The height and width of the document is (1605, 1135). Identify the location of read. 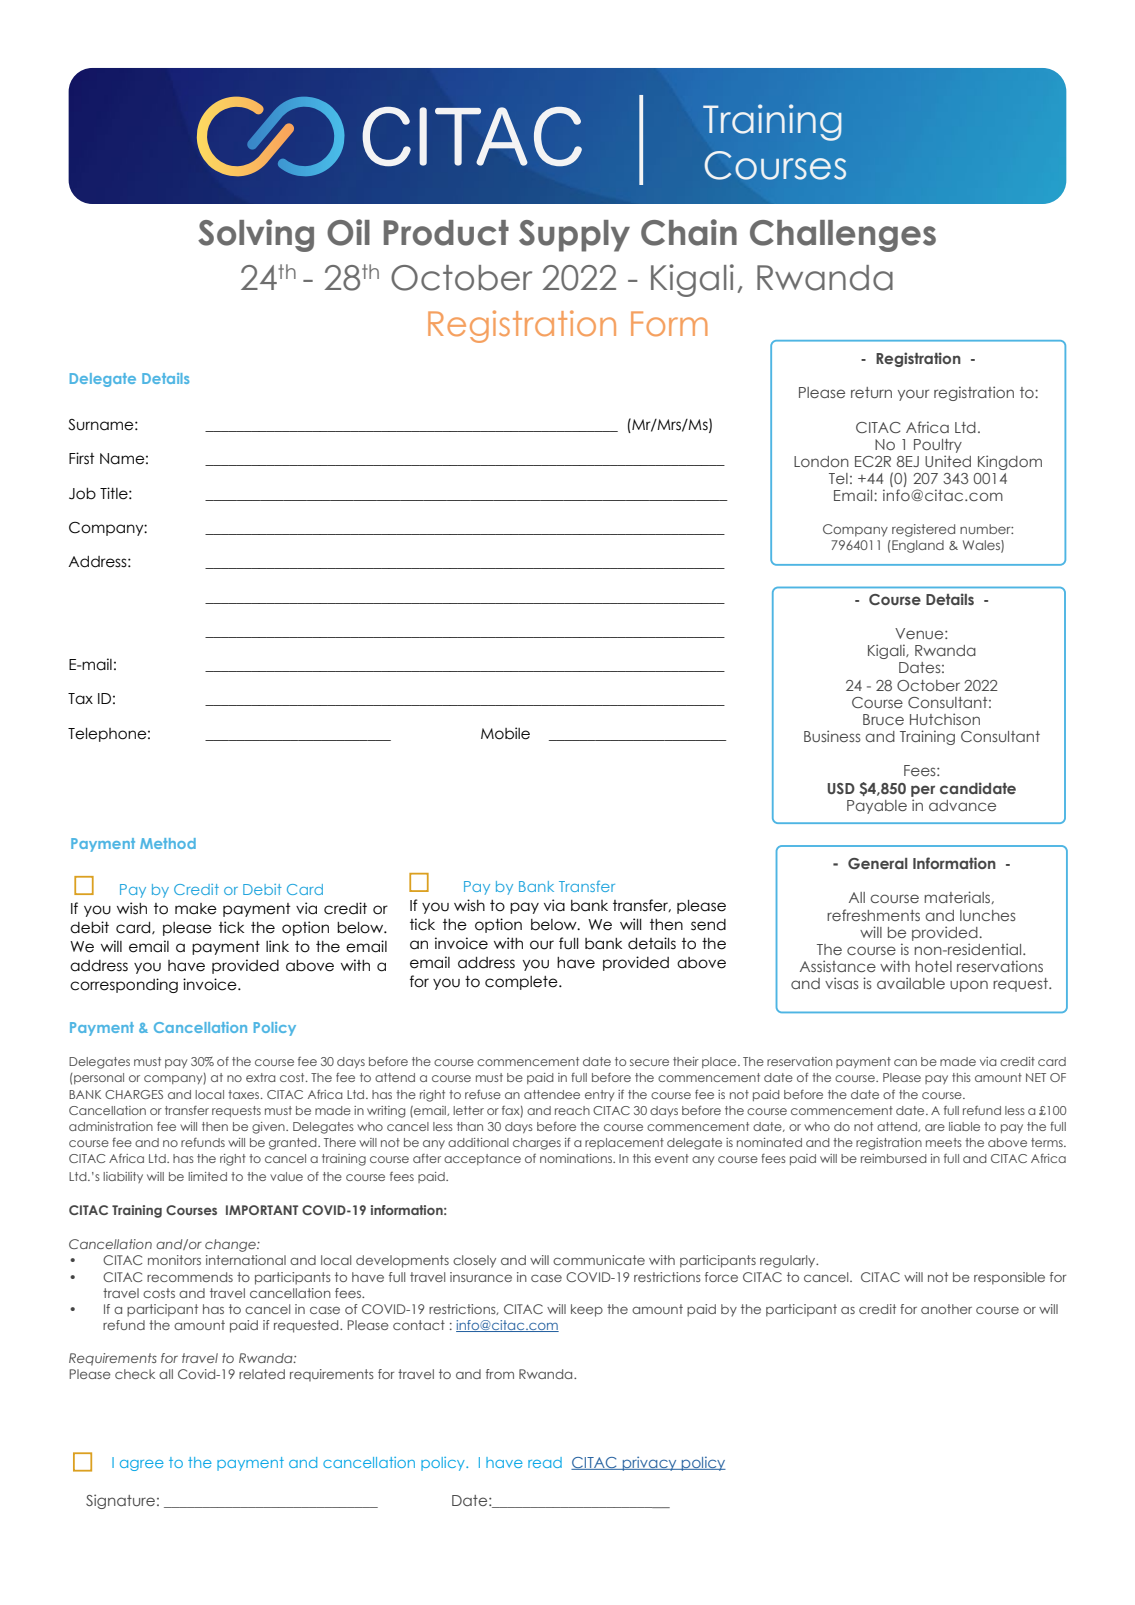
(545, 1462).
